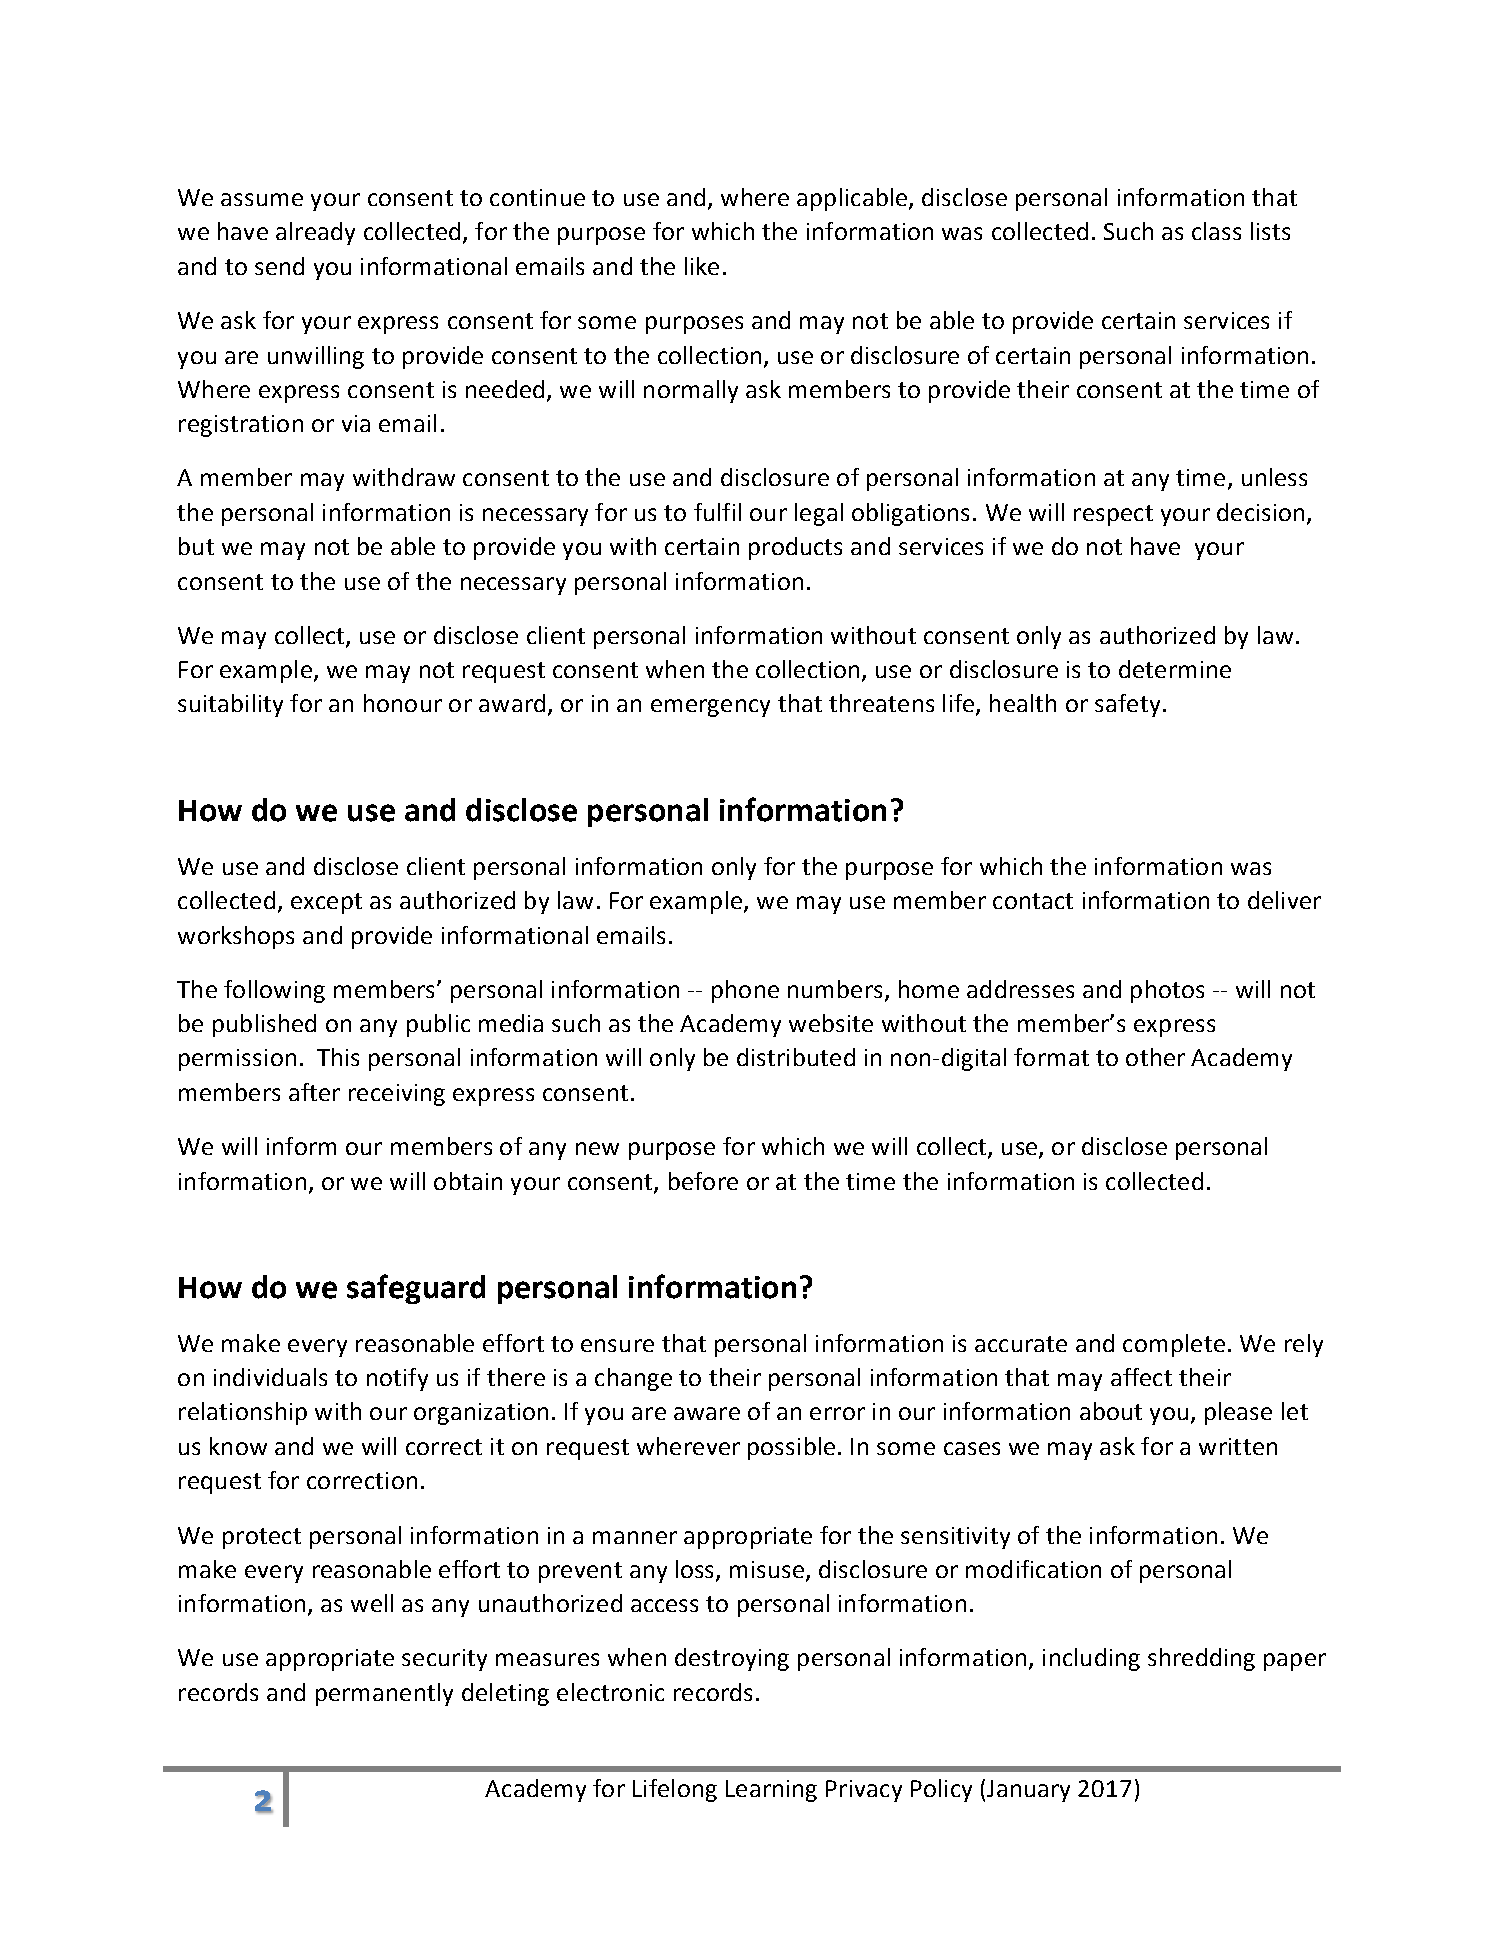  What do you see at coordinates (315, 233) in the image?
I see `already` at bounding box center [315, 233].
